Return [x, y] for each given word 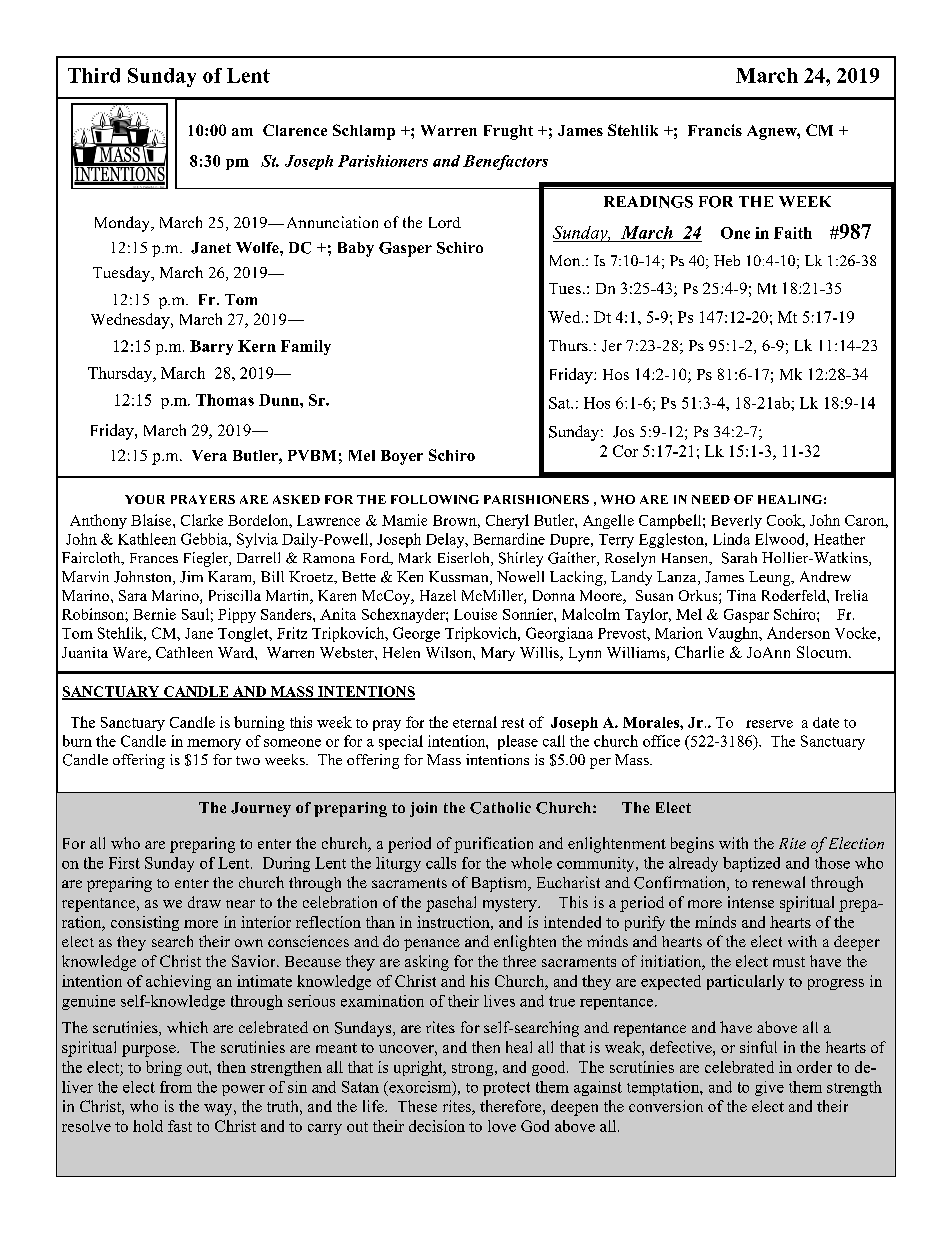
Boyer [402, 457]
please [518, 742]
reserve [769, 724]
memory [214, 744]
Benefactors [505, 162]
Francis [715, 130]
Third [94, 75]
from [176, 1087]
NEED [711, 499]
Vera [209, 455]
